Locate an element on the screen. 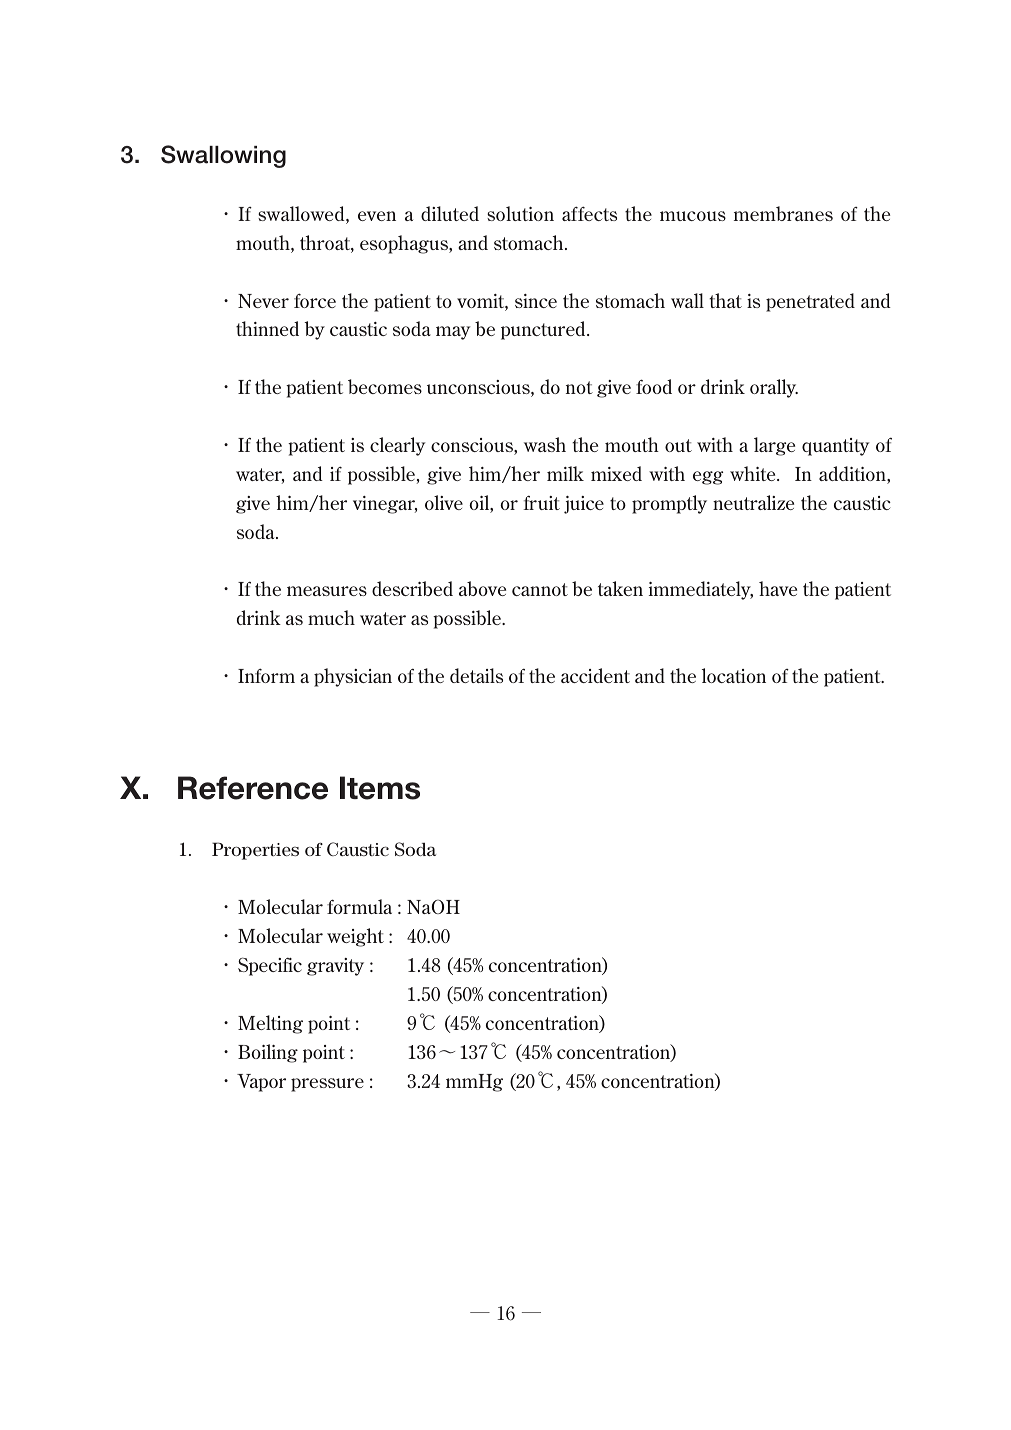 The height and width of the screenshot is (1430, 1011). much is located at coordinates (331, 617).
